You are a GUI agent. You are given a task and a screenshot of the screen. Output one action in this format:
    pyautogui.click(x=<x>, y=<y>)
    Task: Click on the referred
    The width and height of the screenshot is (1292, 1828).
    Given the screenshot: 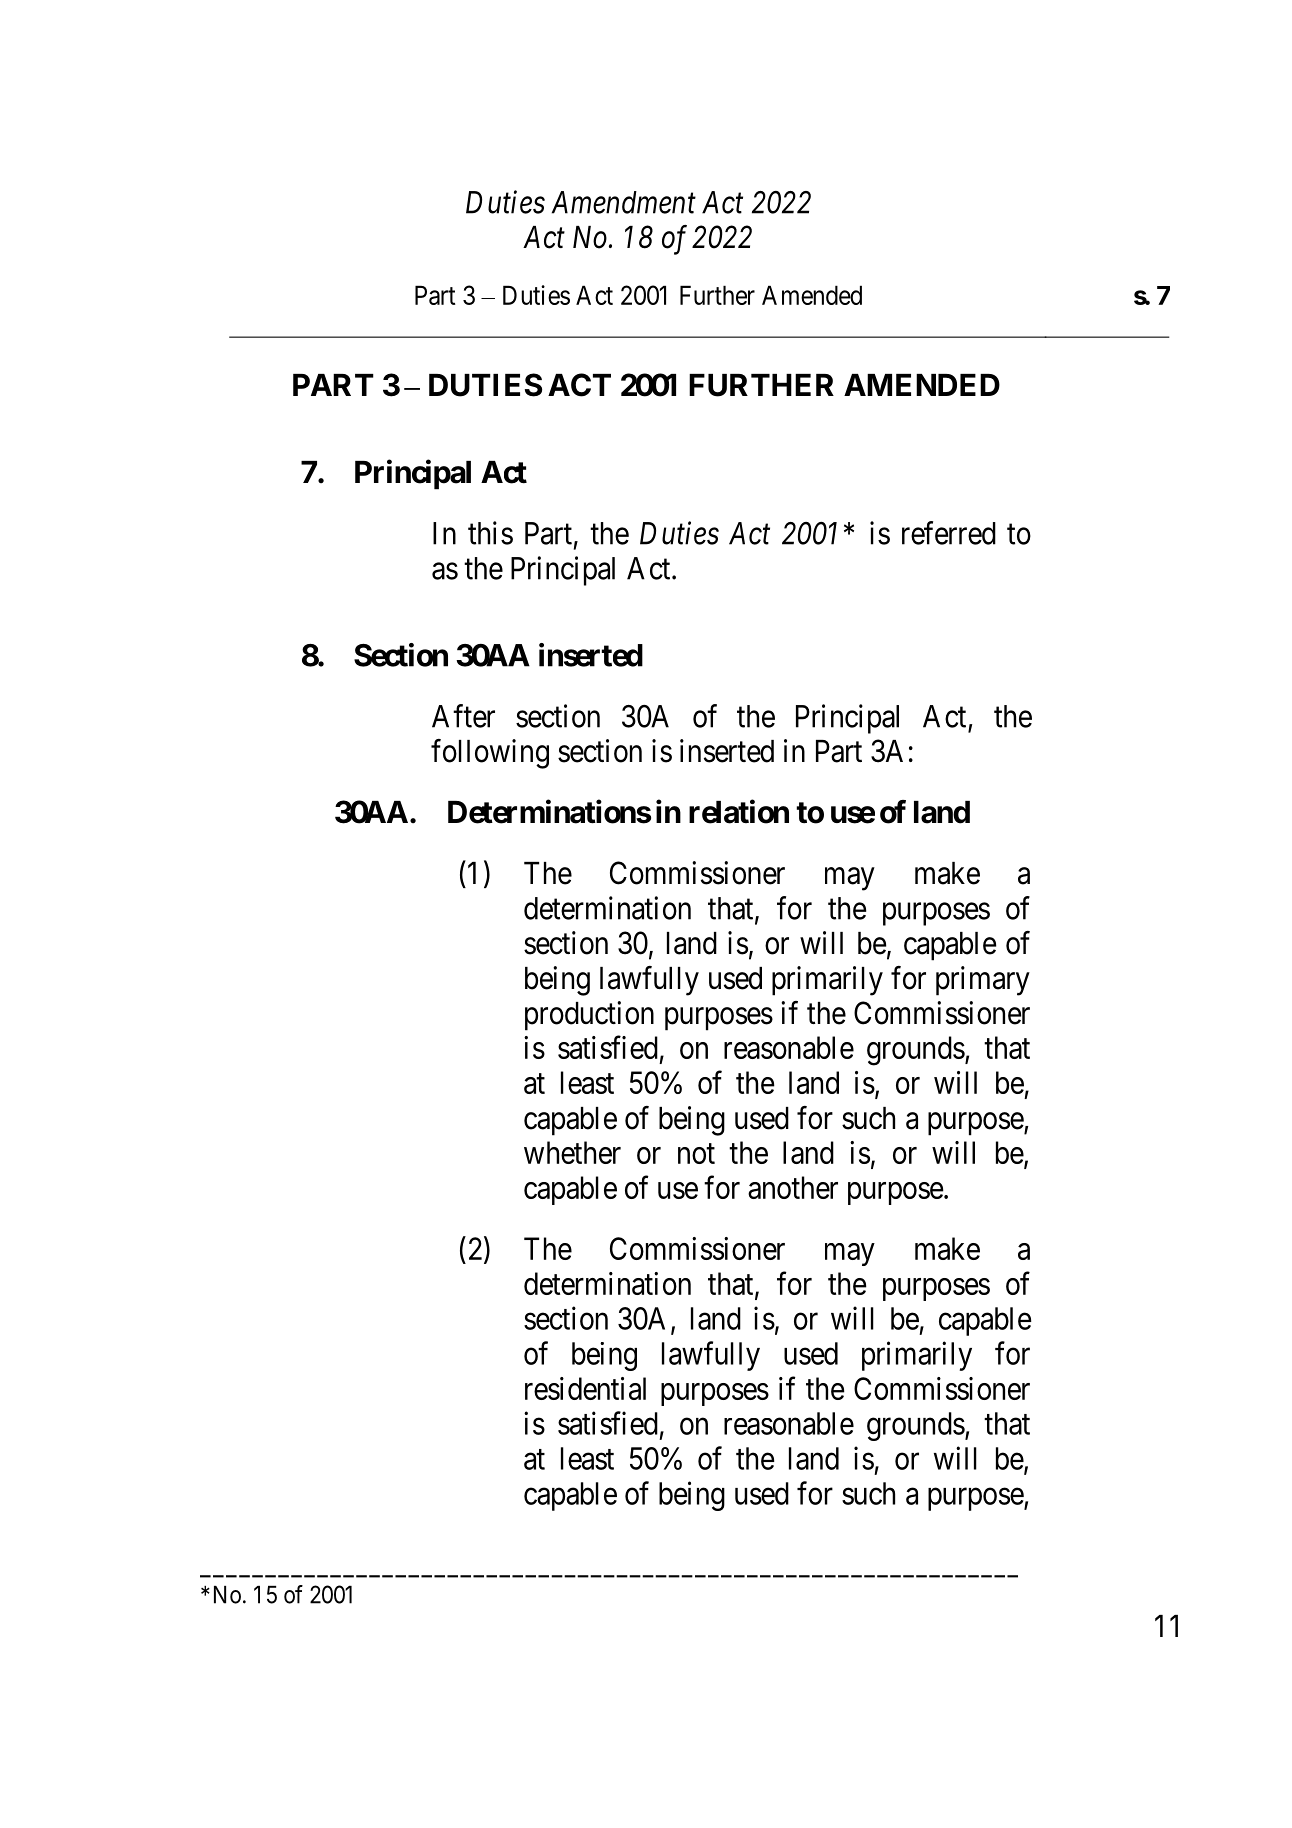 What is the action you would take?
    pyautogui.click(x=949, y=533)
